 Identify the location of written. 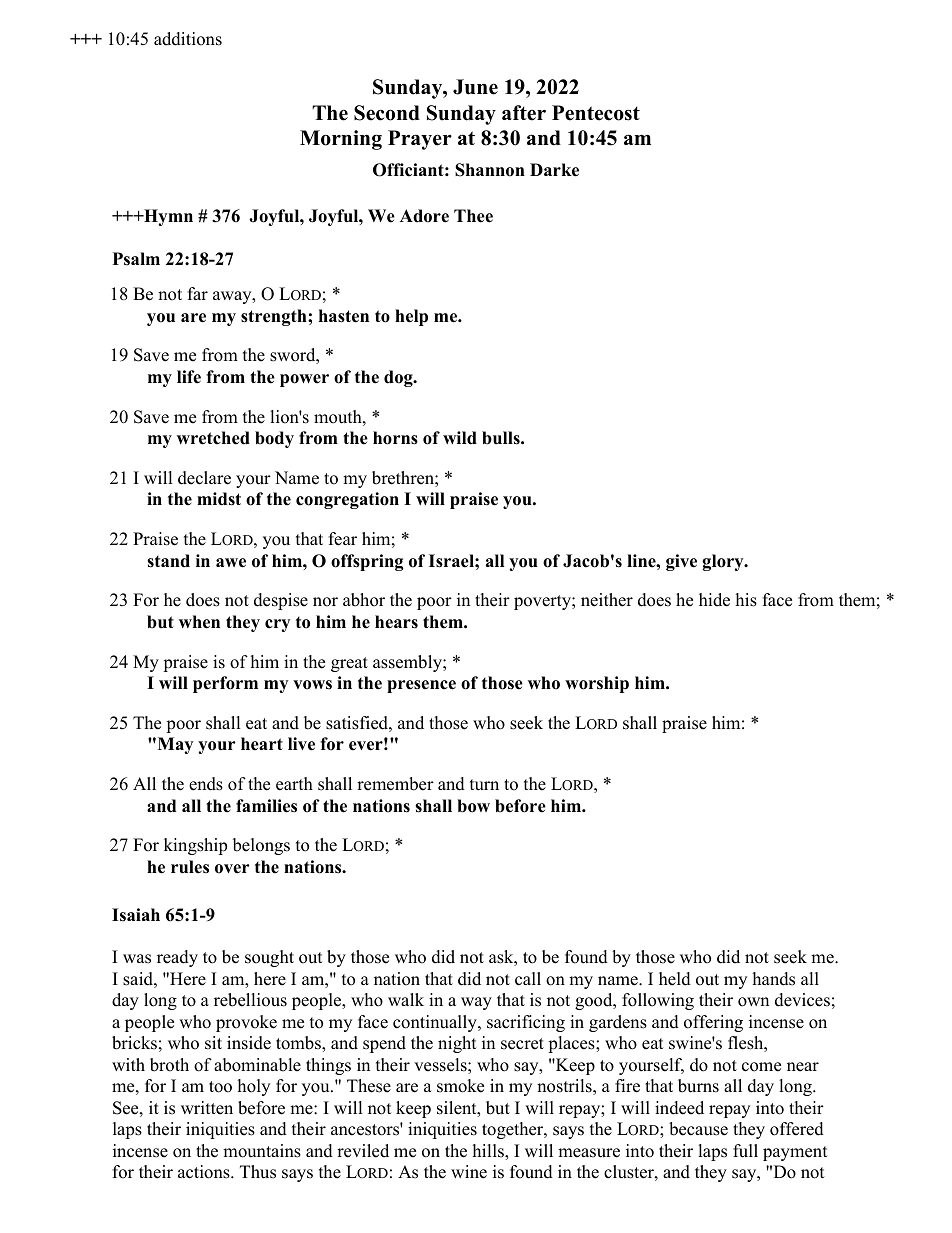
(207, 1108).
